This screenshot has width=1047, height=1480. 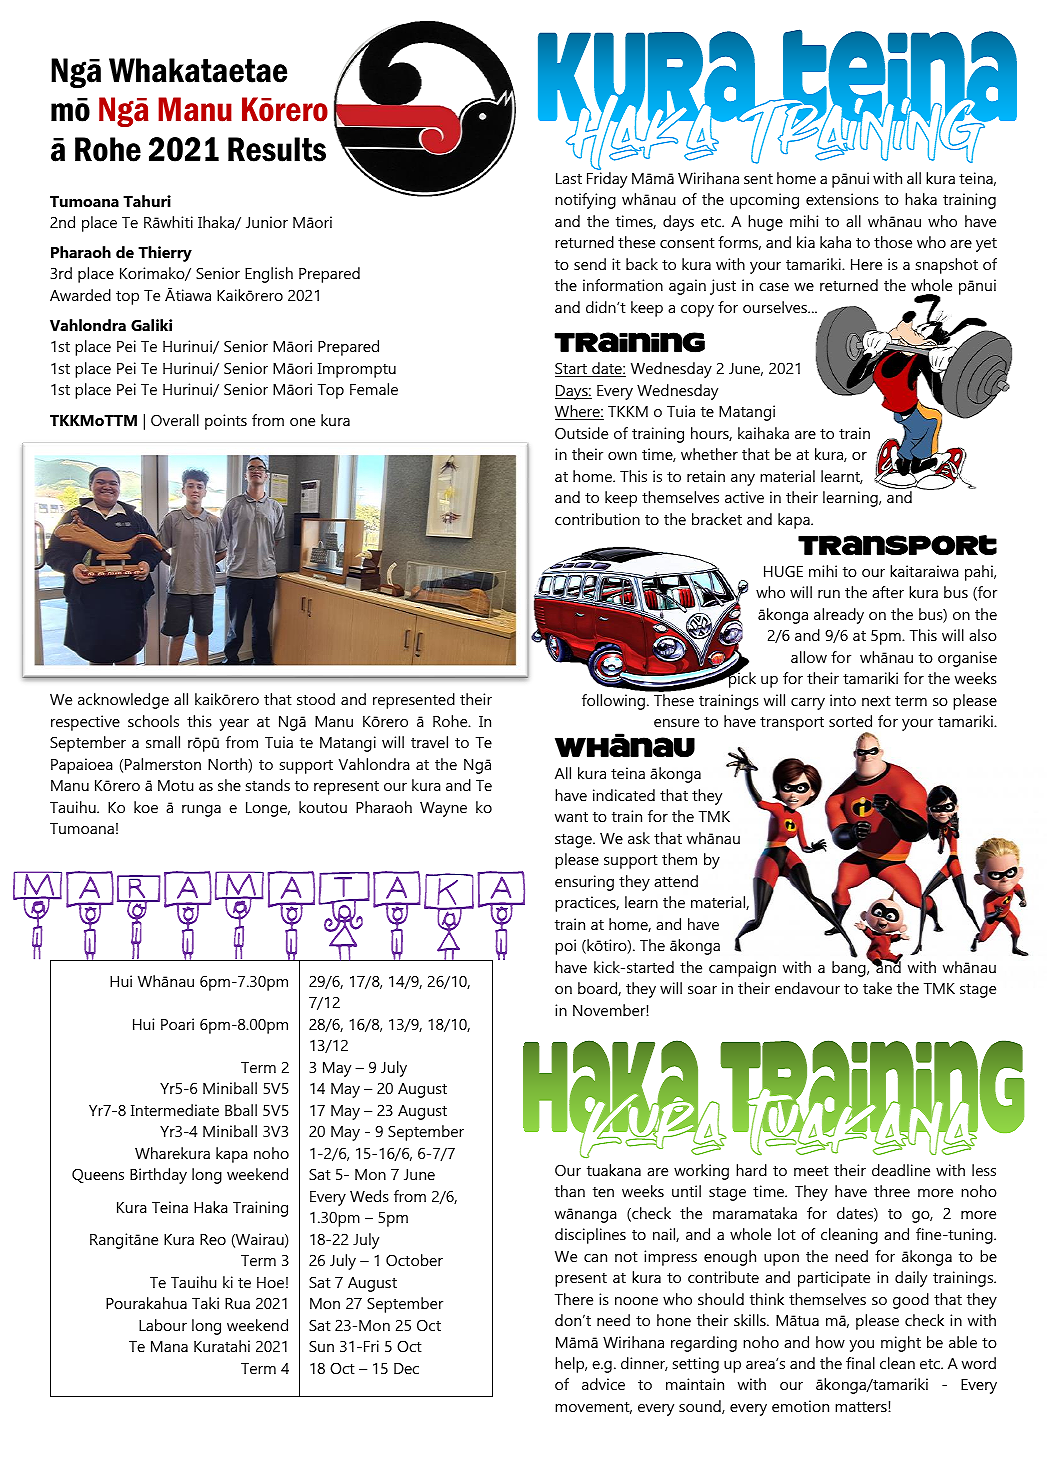 I want to click on extensions, so click(x=842, y=199).
